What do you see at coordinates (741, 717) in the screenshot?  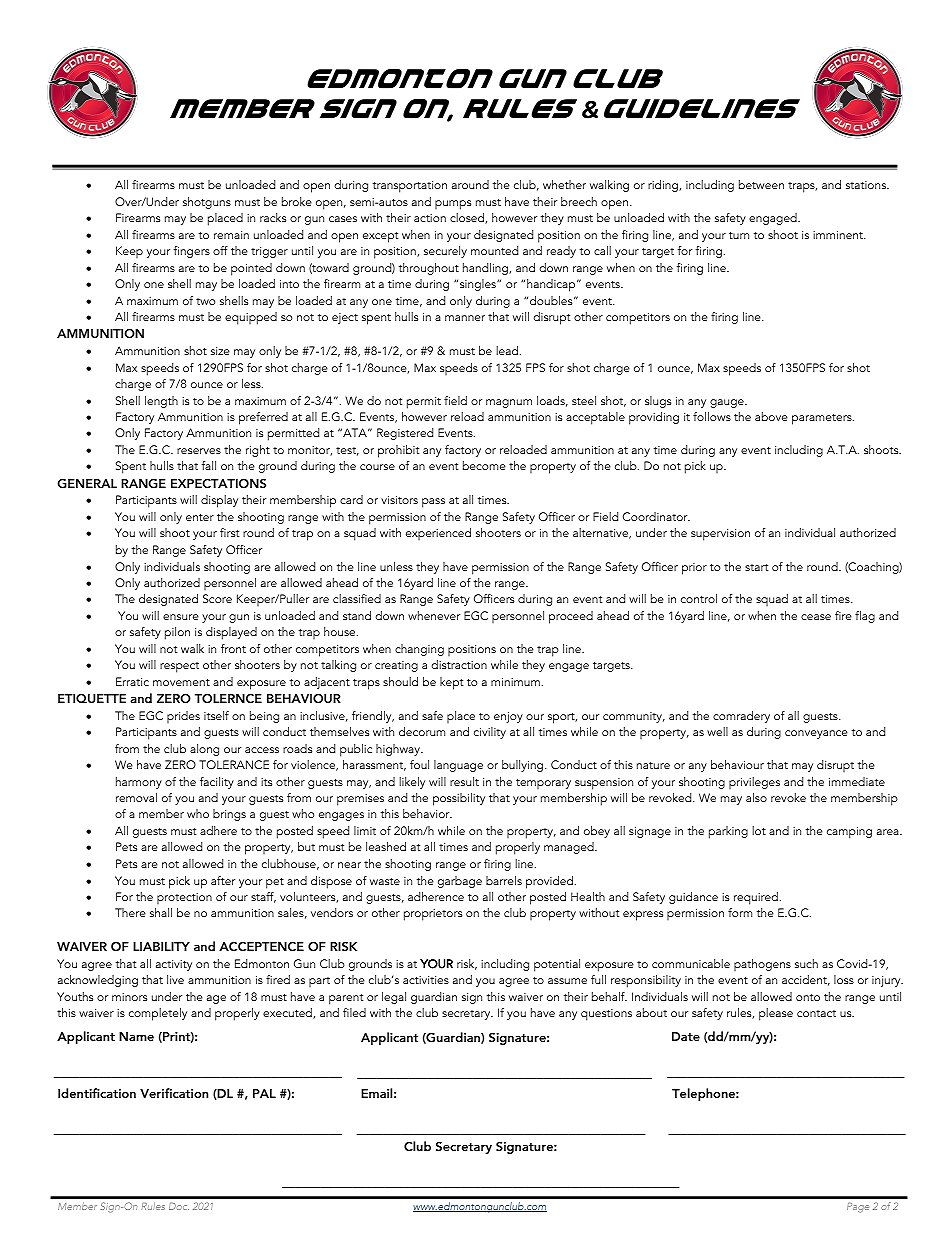 I see `comradery` at bounding box center [741, 717].
